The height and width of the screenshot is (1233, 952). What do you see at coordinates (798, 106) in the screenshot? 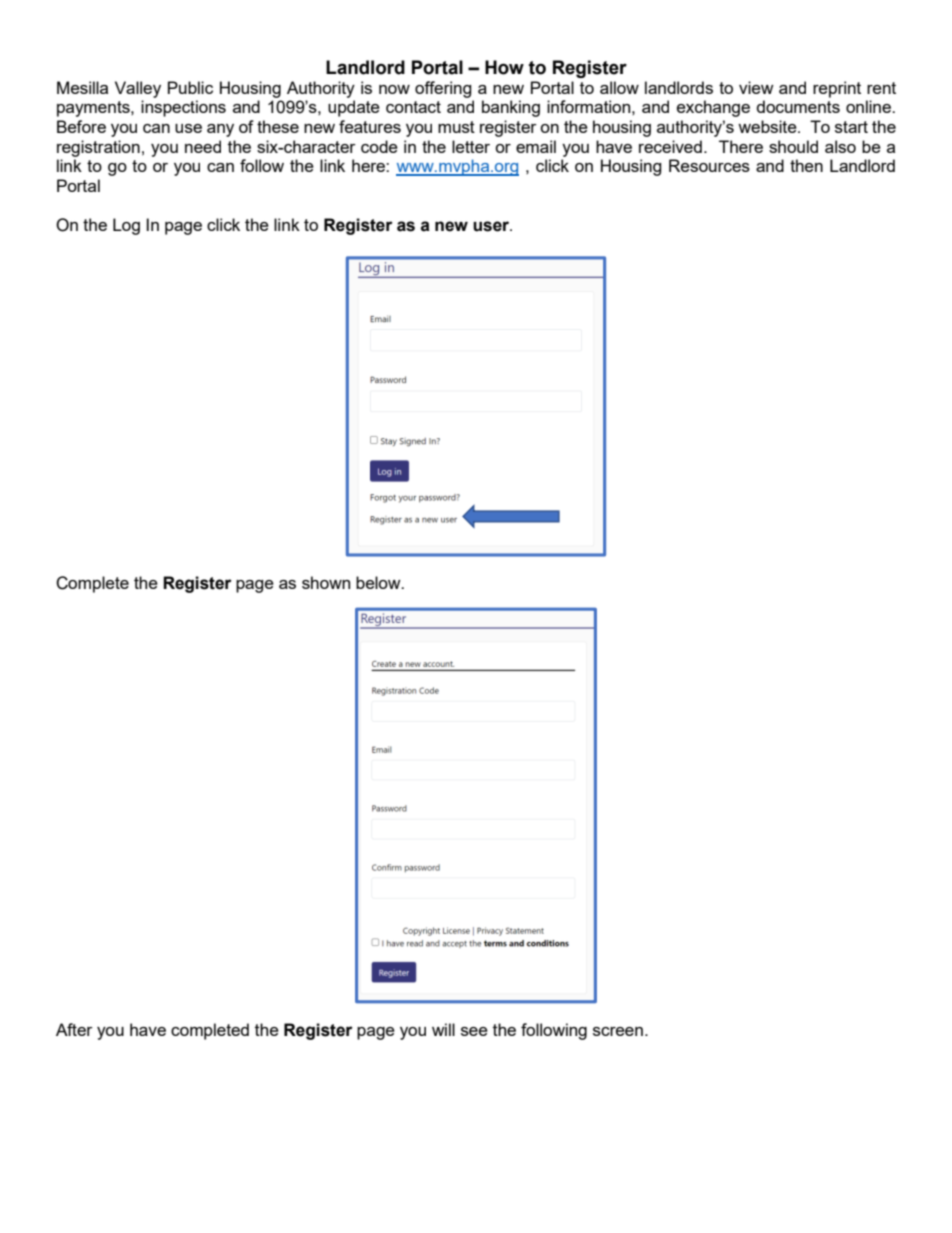
I see `documents` at bounding box center [798, 106].
